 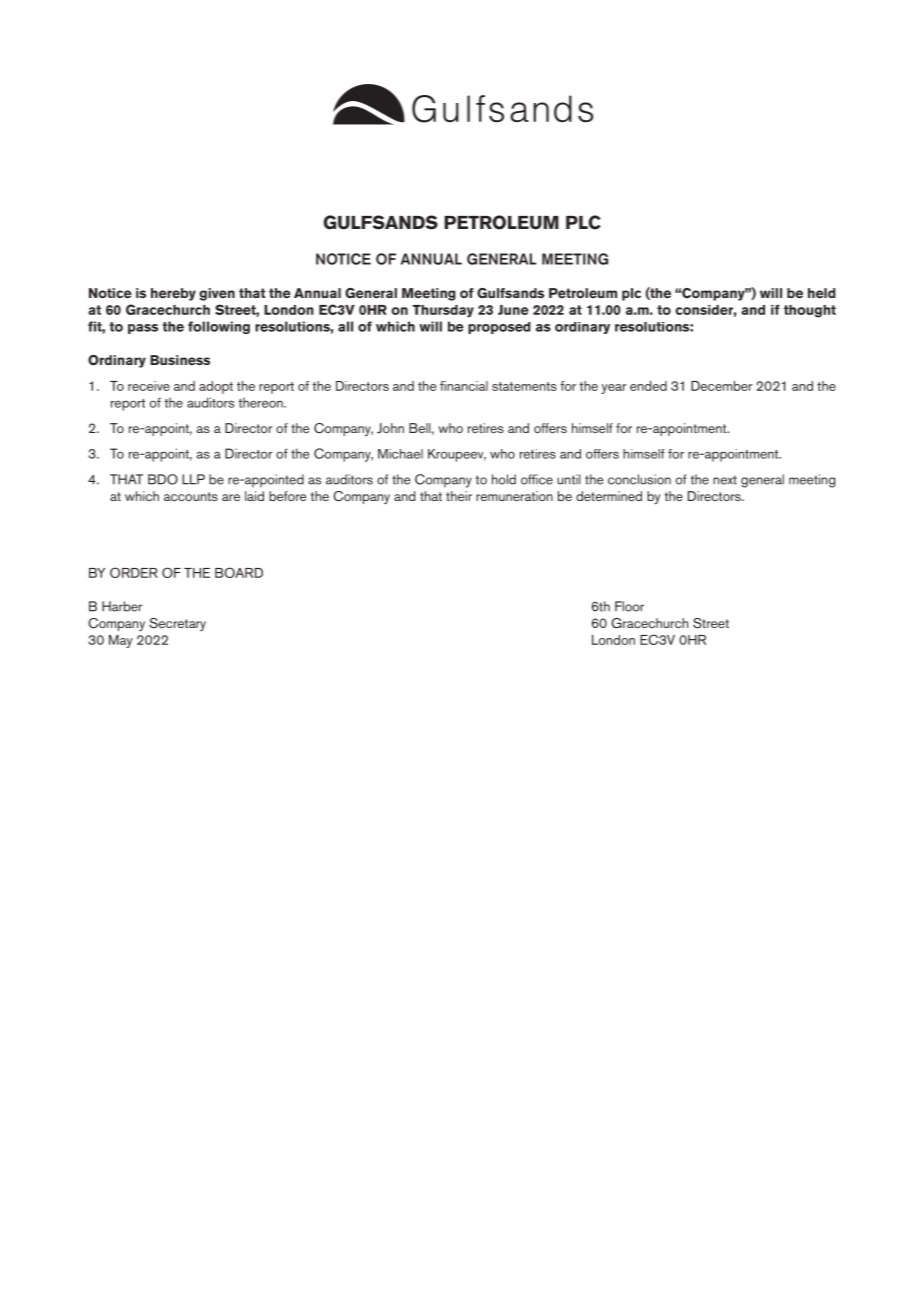 I want to click on December, so click(x=722, y=386).
